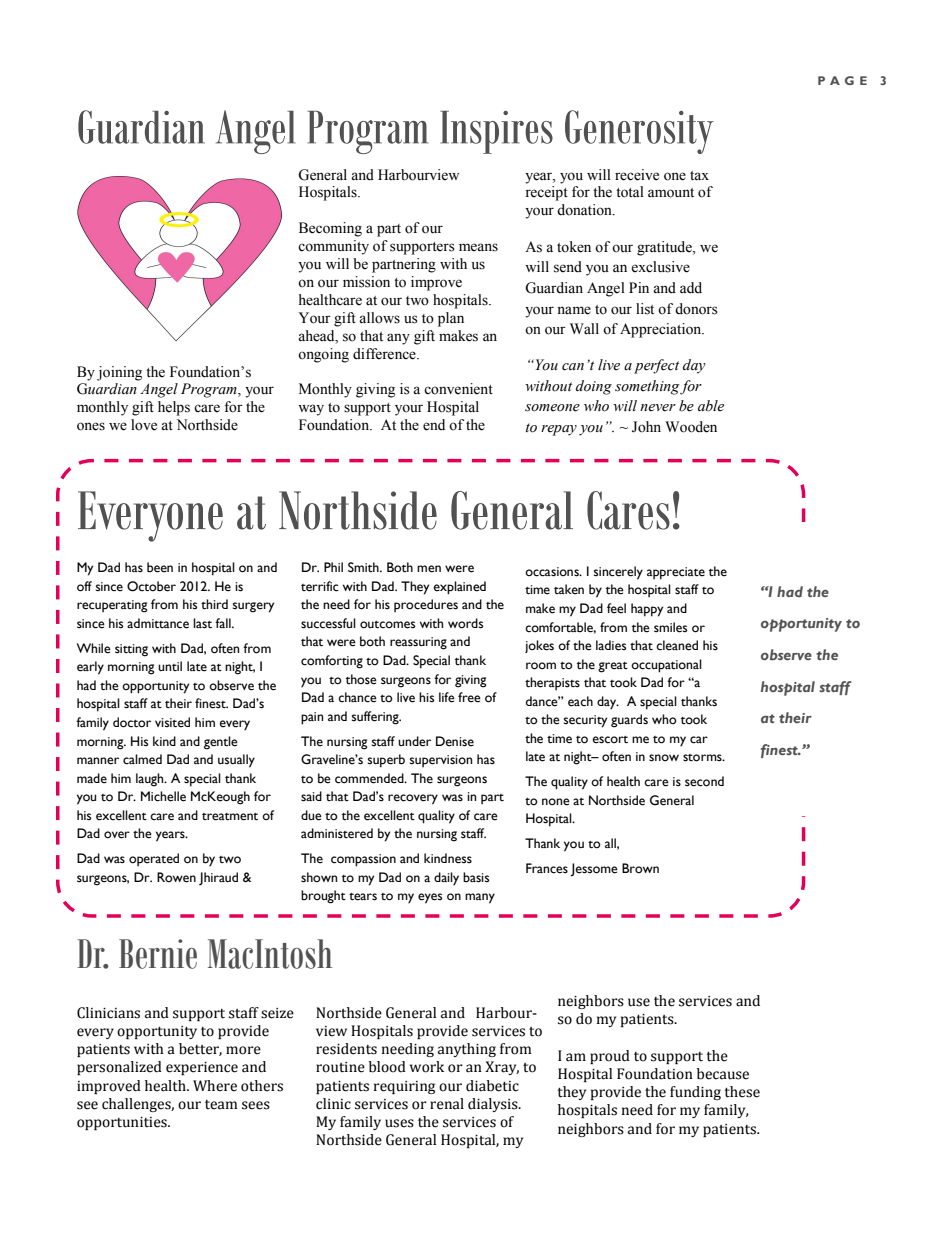  I want to click on Inspires, so click(496, 132).
